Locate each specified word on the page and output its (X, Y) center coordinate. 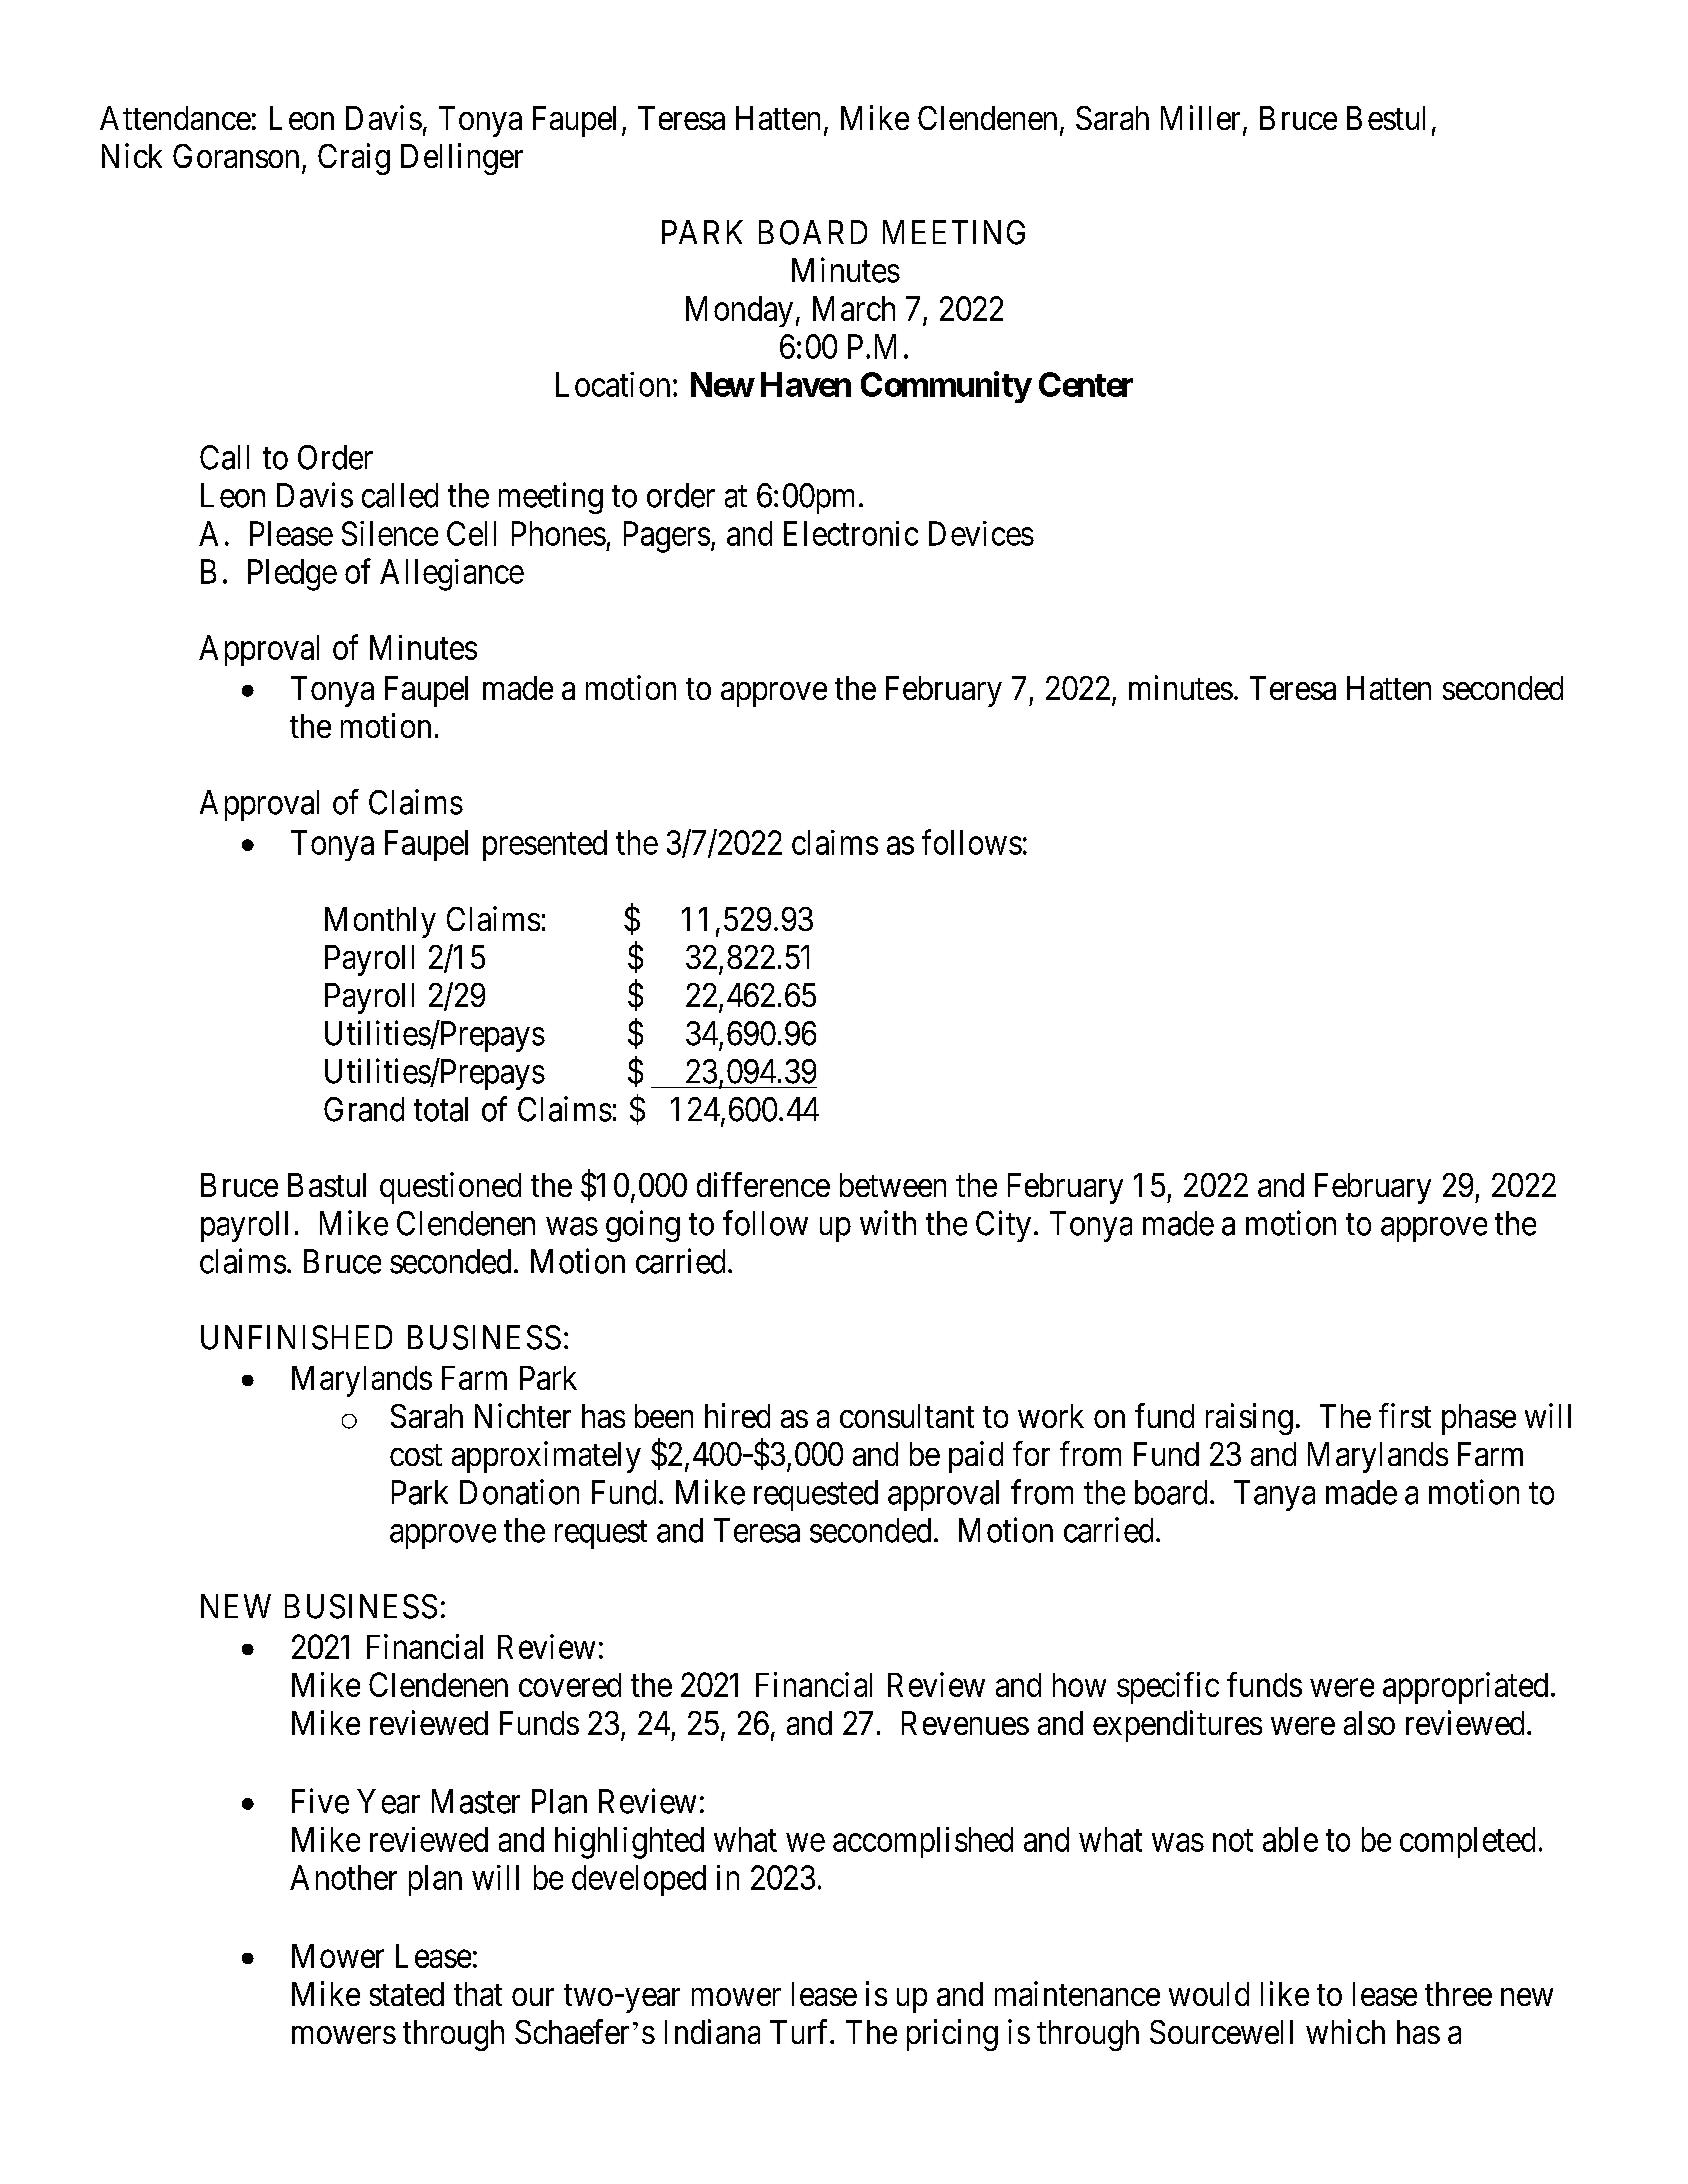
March (854, 308)
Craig (354, 159)
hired (737, 1415)
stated (407, 1994)
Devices (981, 533)
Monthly (380, 922)
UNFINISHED (296, 1337)
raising (1249, 1419)
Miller (1202, 119)
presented (545, 845)
